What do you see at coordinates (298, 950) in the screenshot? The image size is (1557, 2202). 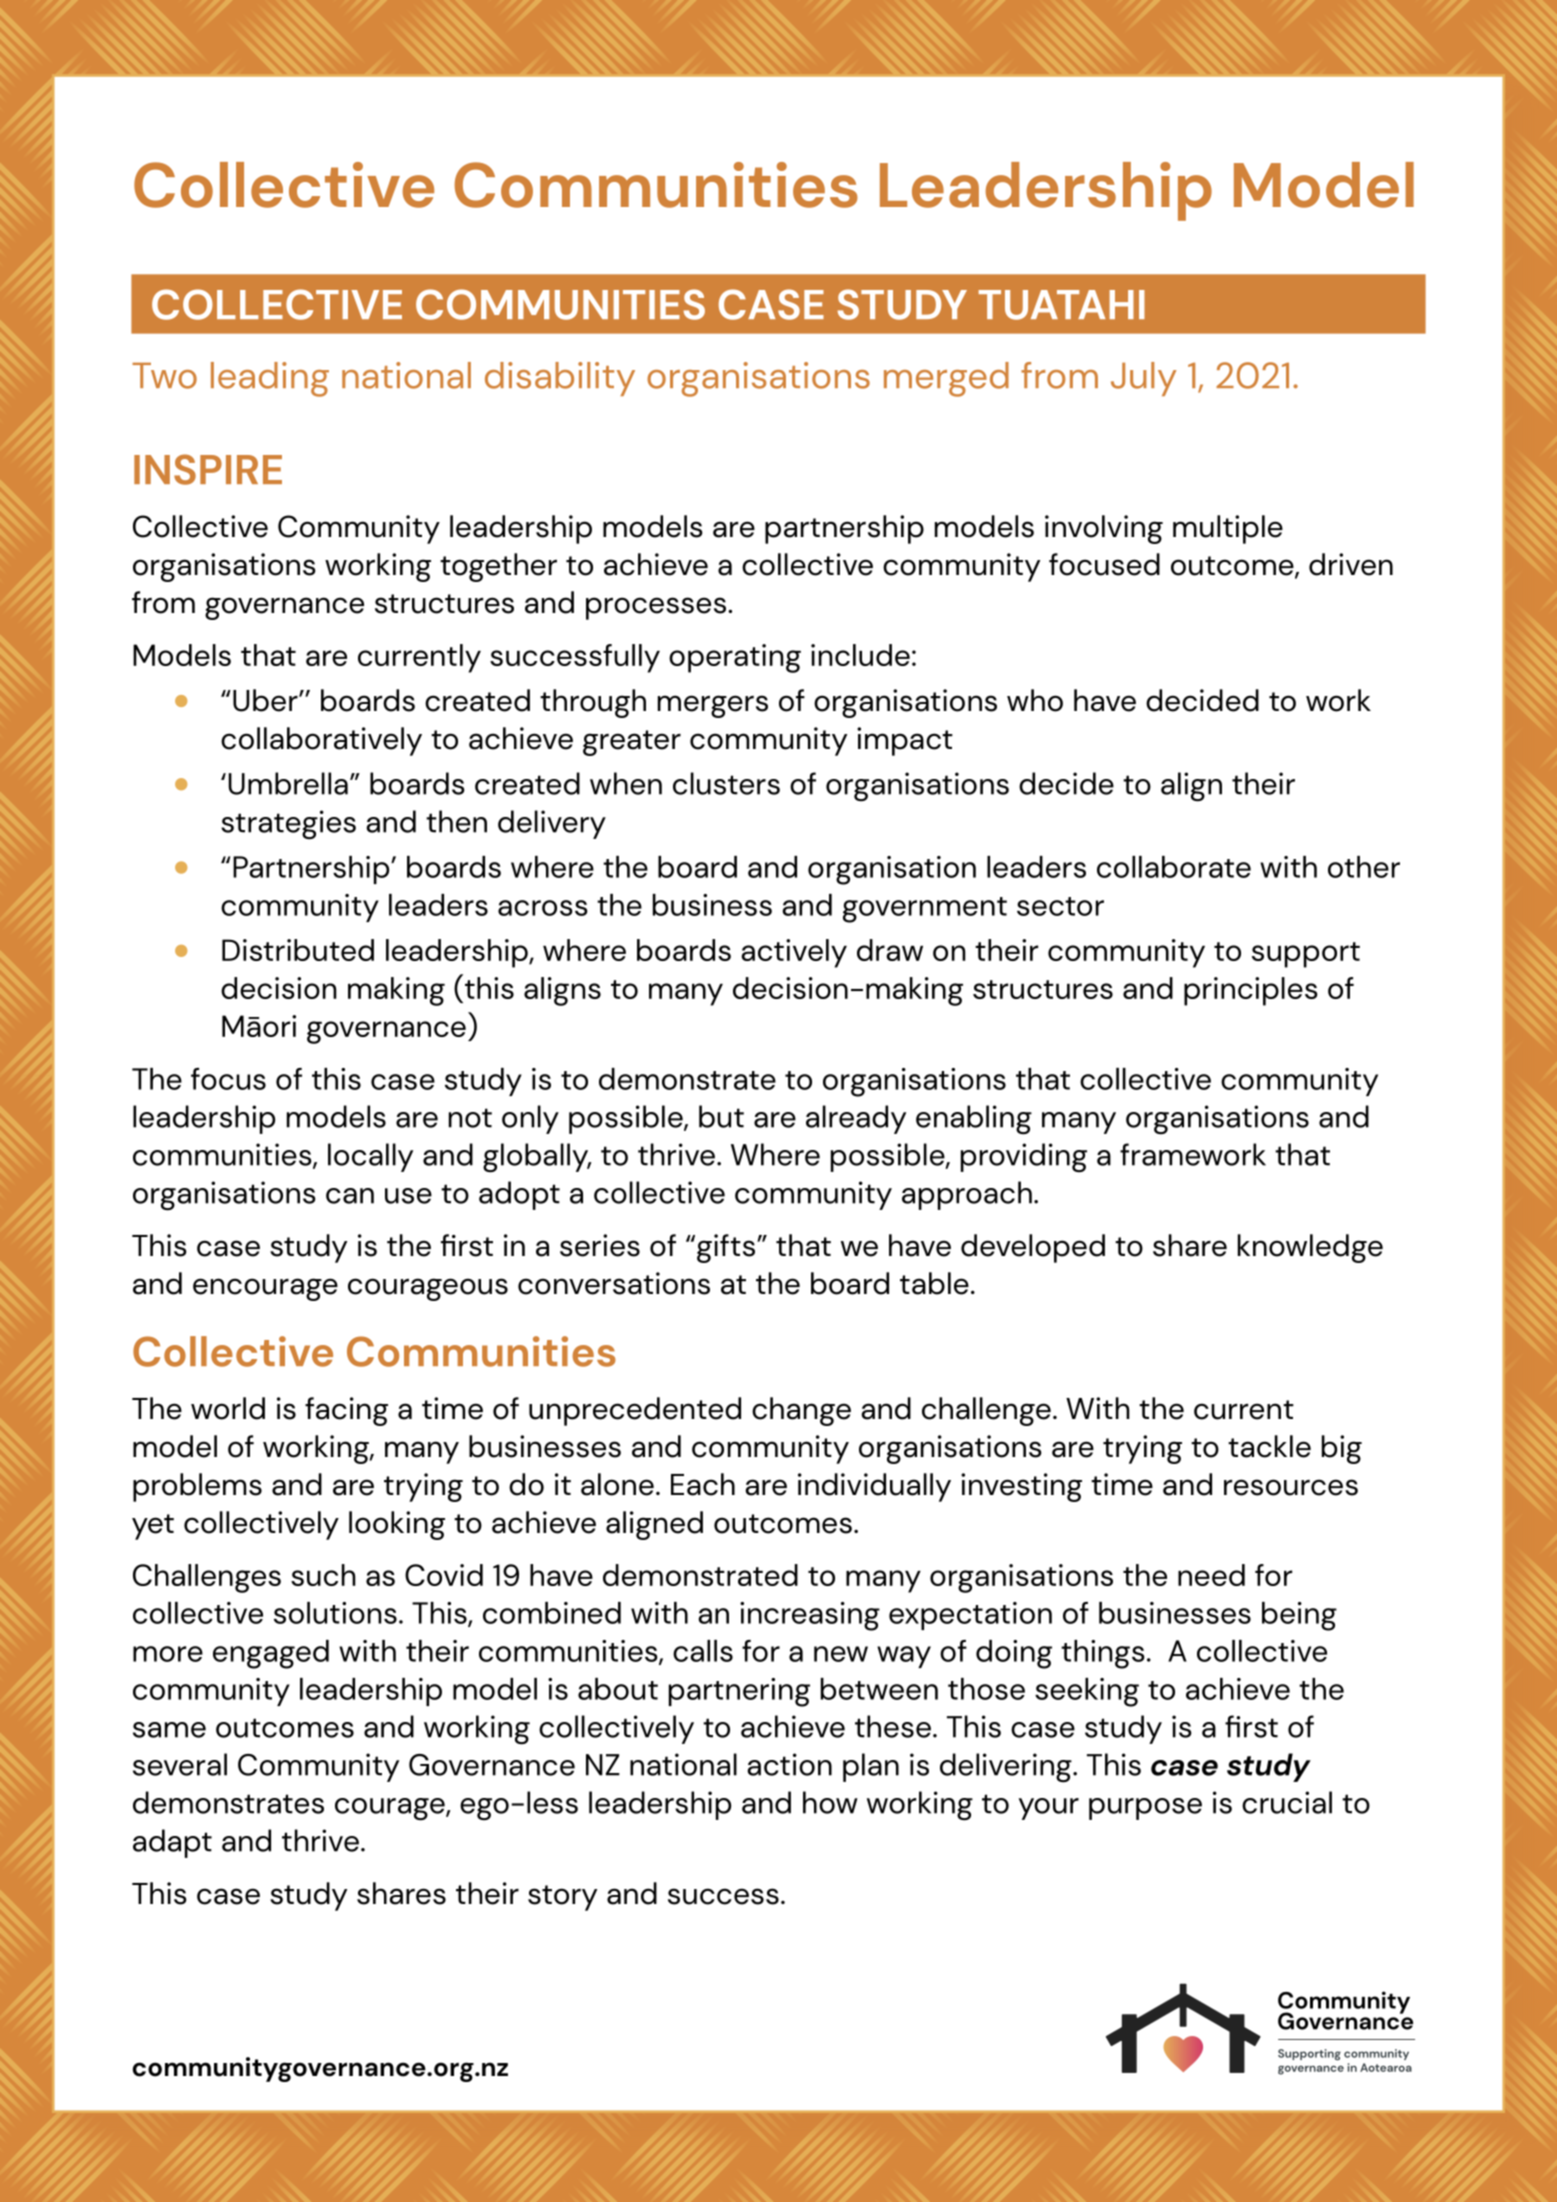 I see `Distributed` at bounding box center [298, 950].
